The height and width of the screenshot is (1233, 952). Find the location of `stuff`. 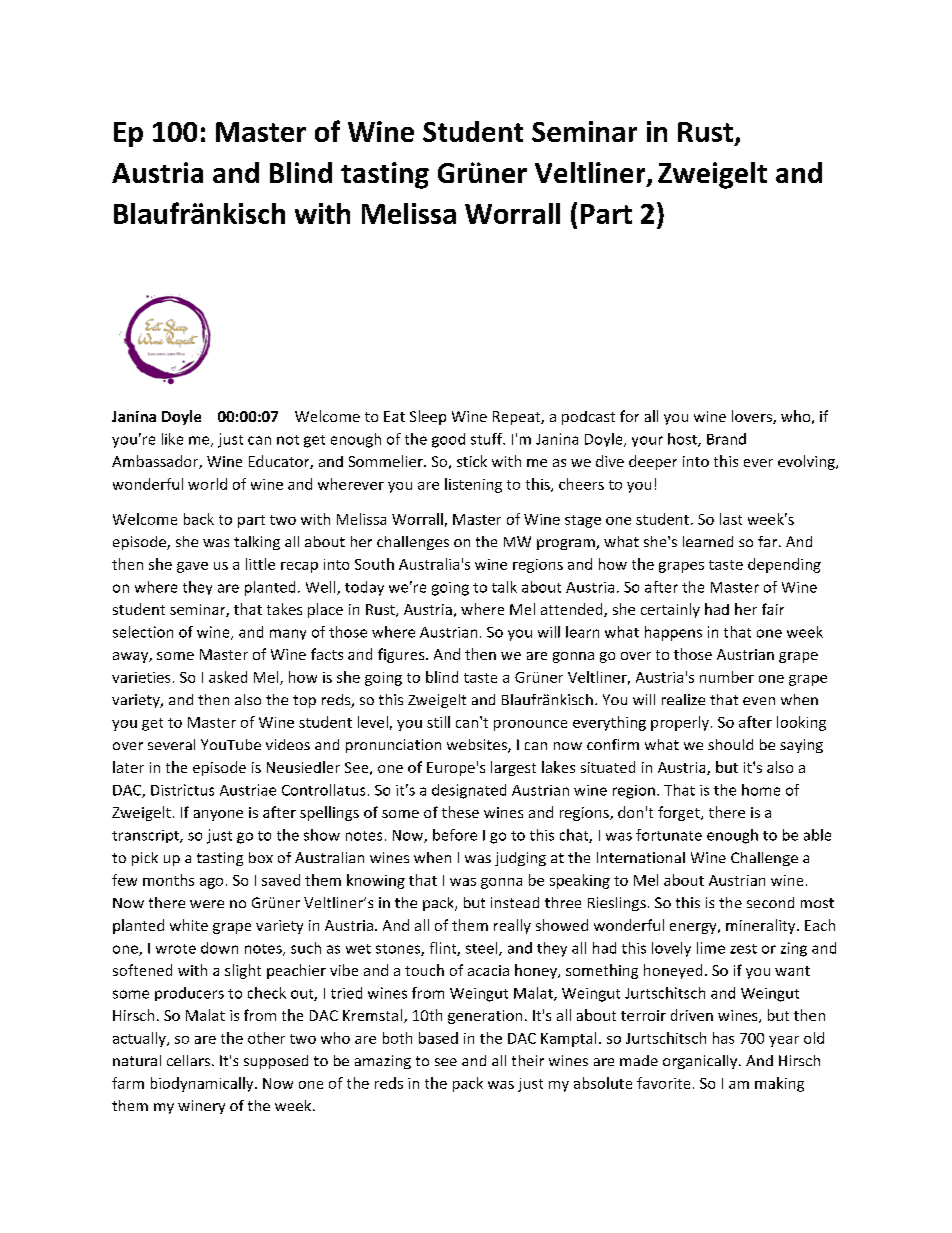

stuff is located at coordinates (488, 439).
